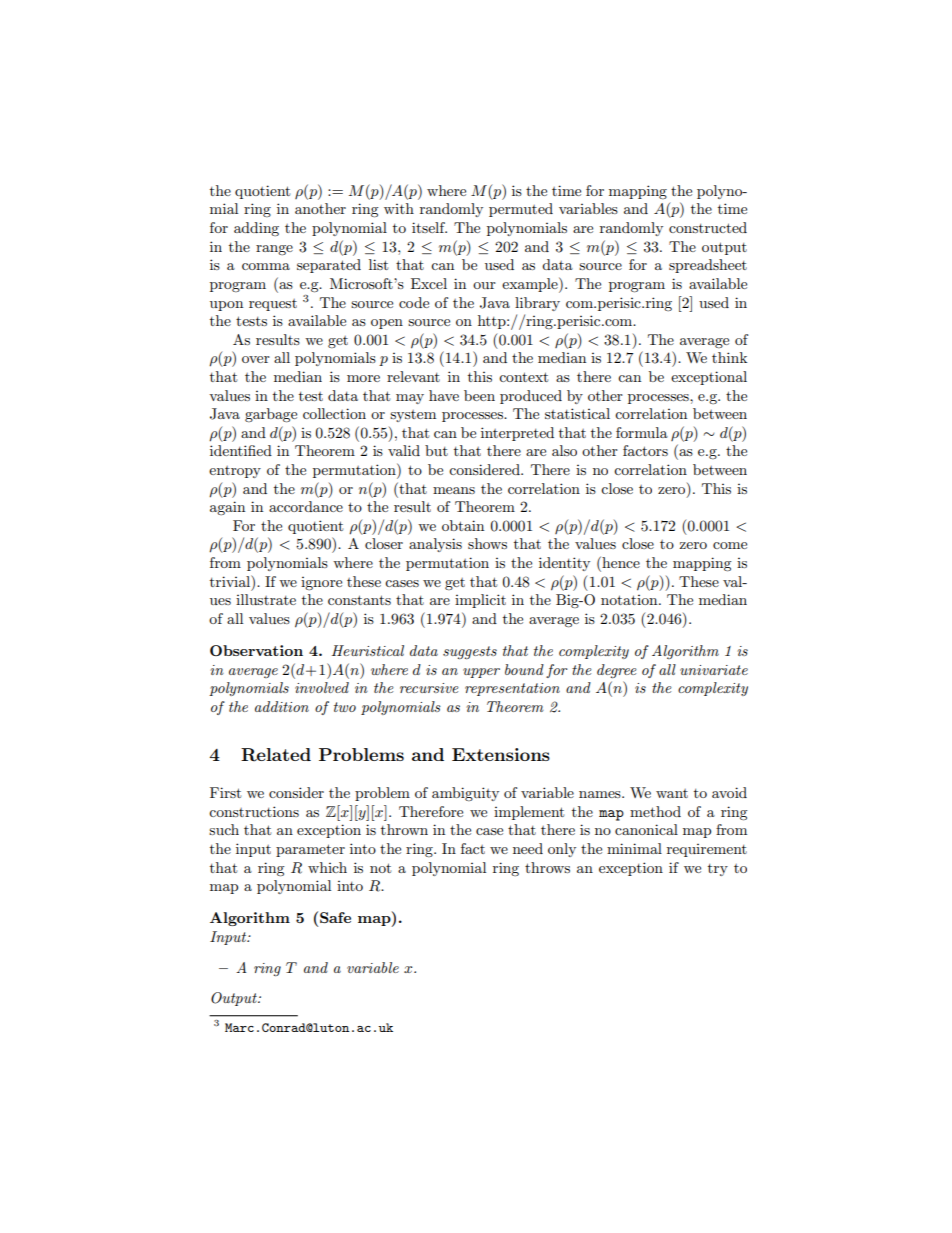 The image size is (952, 1233). I want to click on shows, so click(487, 543).
